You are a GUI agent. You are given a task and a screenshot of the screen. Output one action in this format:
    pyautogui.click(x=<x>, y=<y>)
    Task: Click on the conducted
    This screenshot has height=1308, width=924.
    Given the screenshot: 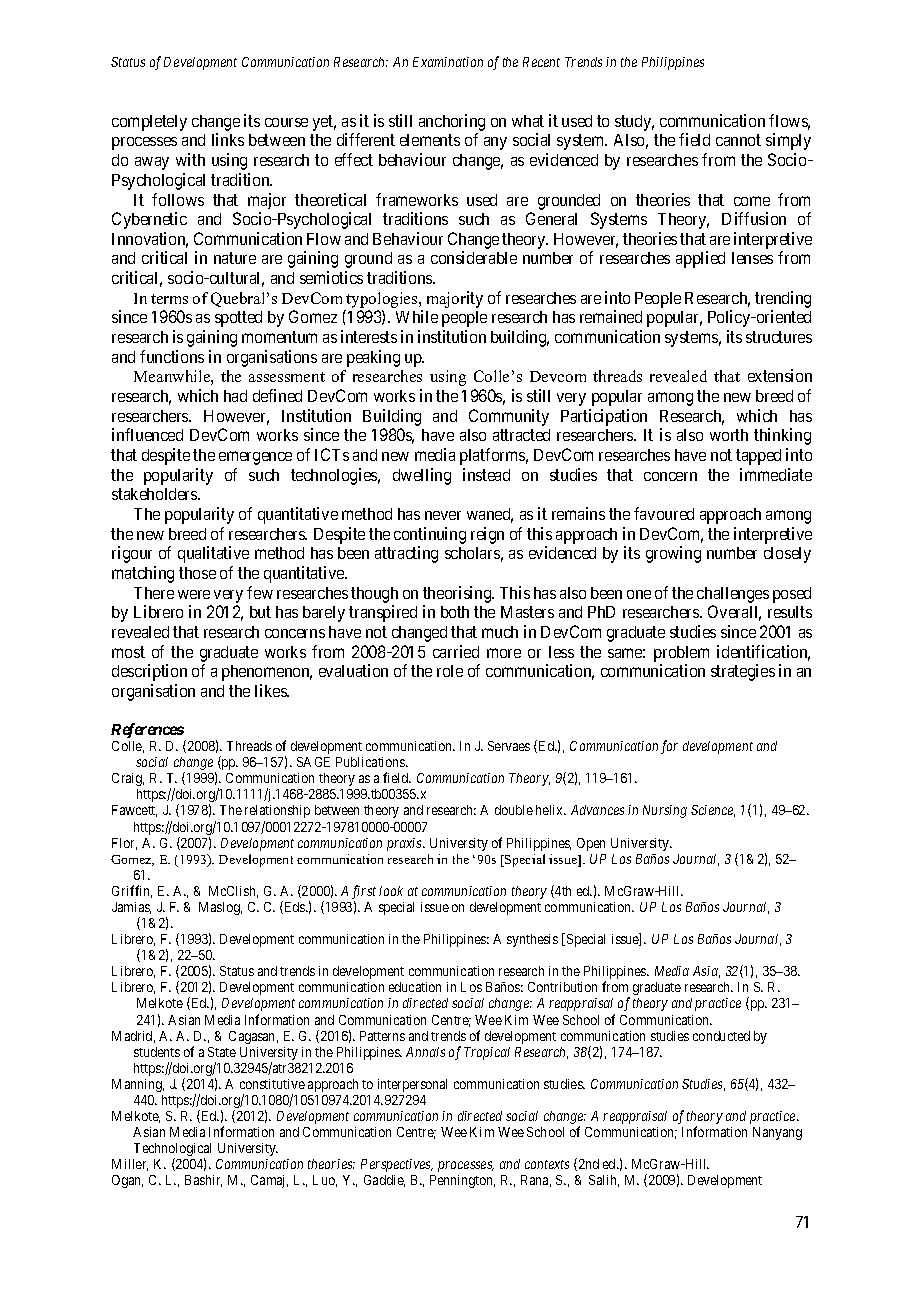 What is the action you would take?
    pyautogui.click(x=721, y=1036)
